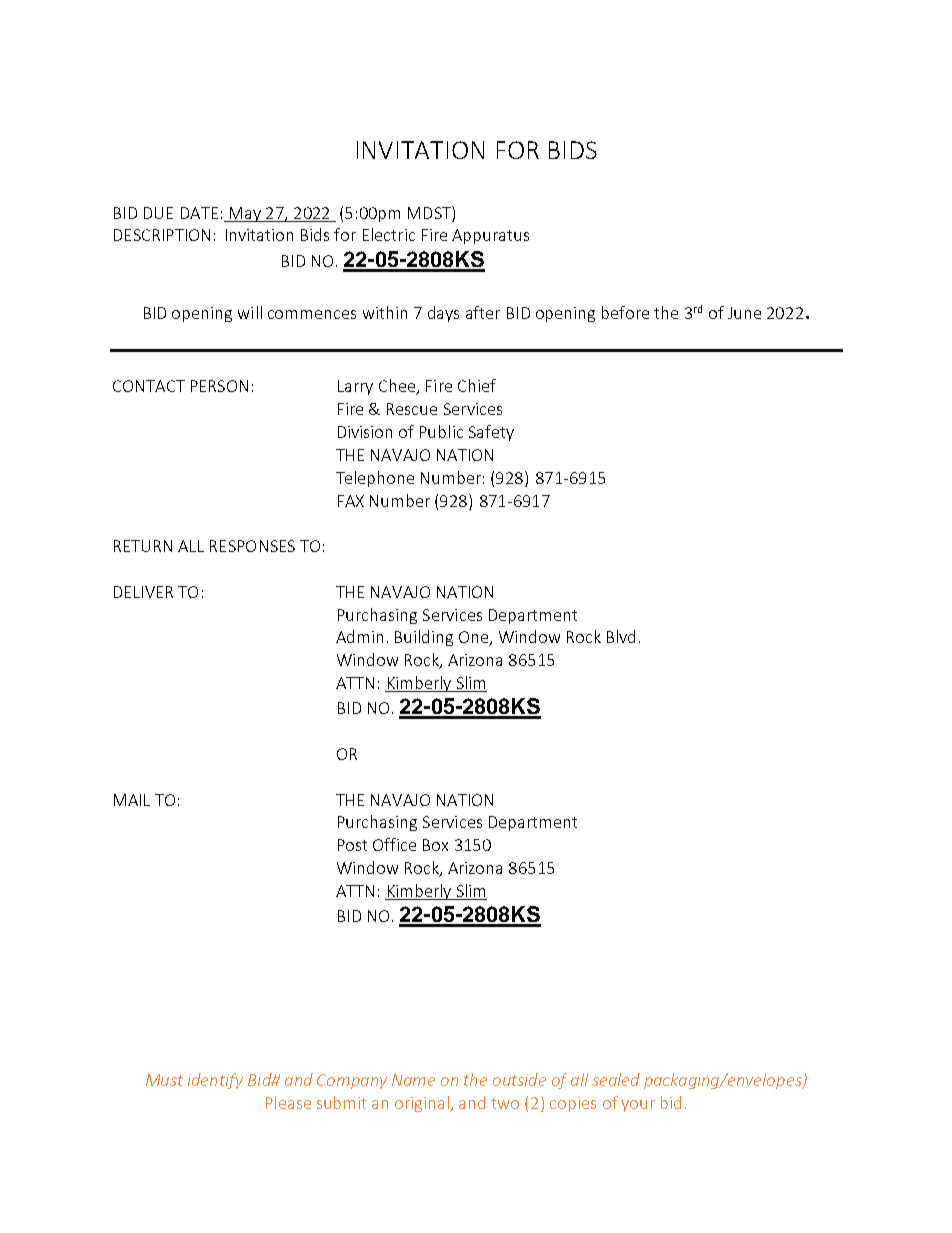  Describe the element at coordinates (638, 1106) in the screenshot. I see `your` at that location.
